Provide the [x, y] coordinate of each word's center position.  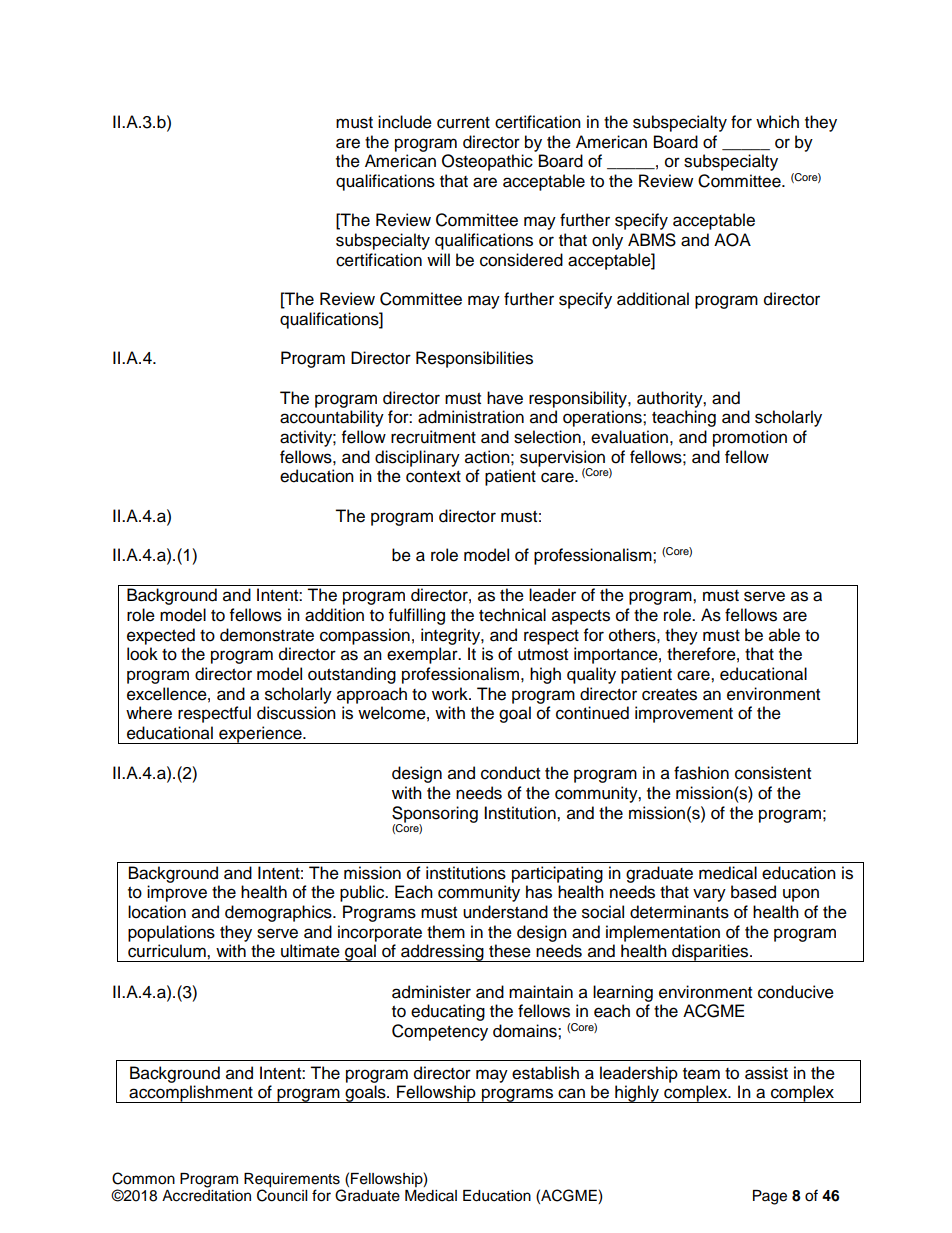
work [451, 694]
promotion [750, 438]
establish [545, 1073]
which [777, 122]
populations [171, 933]
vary [709, 895]
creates [669, 695]
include [405, 122]
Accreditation [206, 1196]
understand [505, 912]
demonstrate [267, 635]
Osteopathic [487, 162]
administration [471, 417]
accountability [332, 418]
